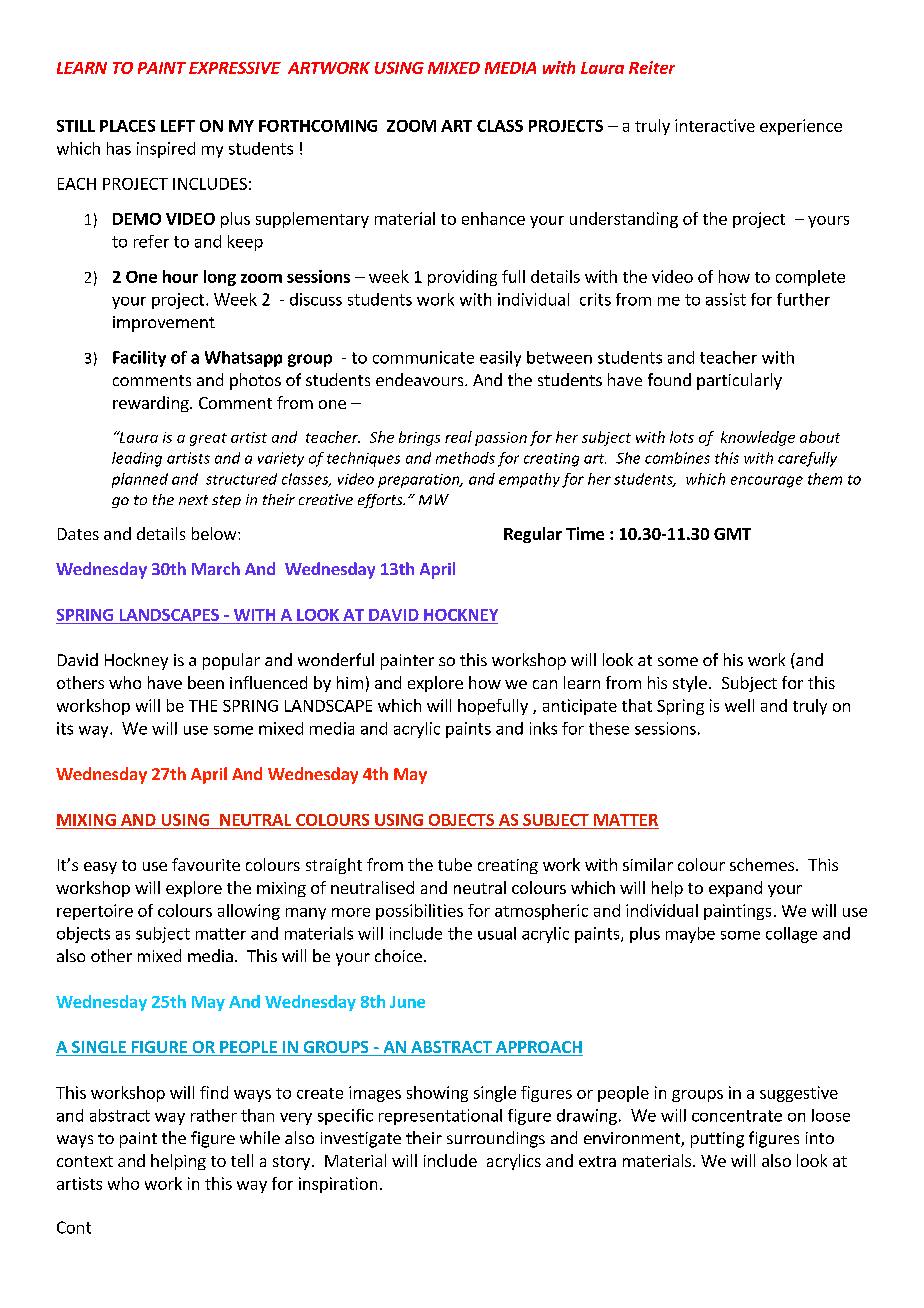  What do you see at coordinates (455, 864) in the screenshot?
I see `tube` at bounding box center [455, 864].
